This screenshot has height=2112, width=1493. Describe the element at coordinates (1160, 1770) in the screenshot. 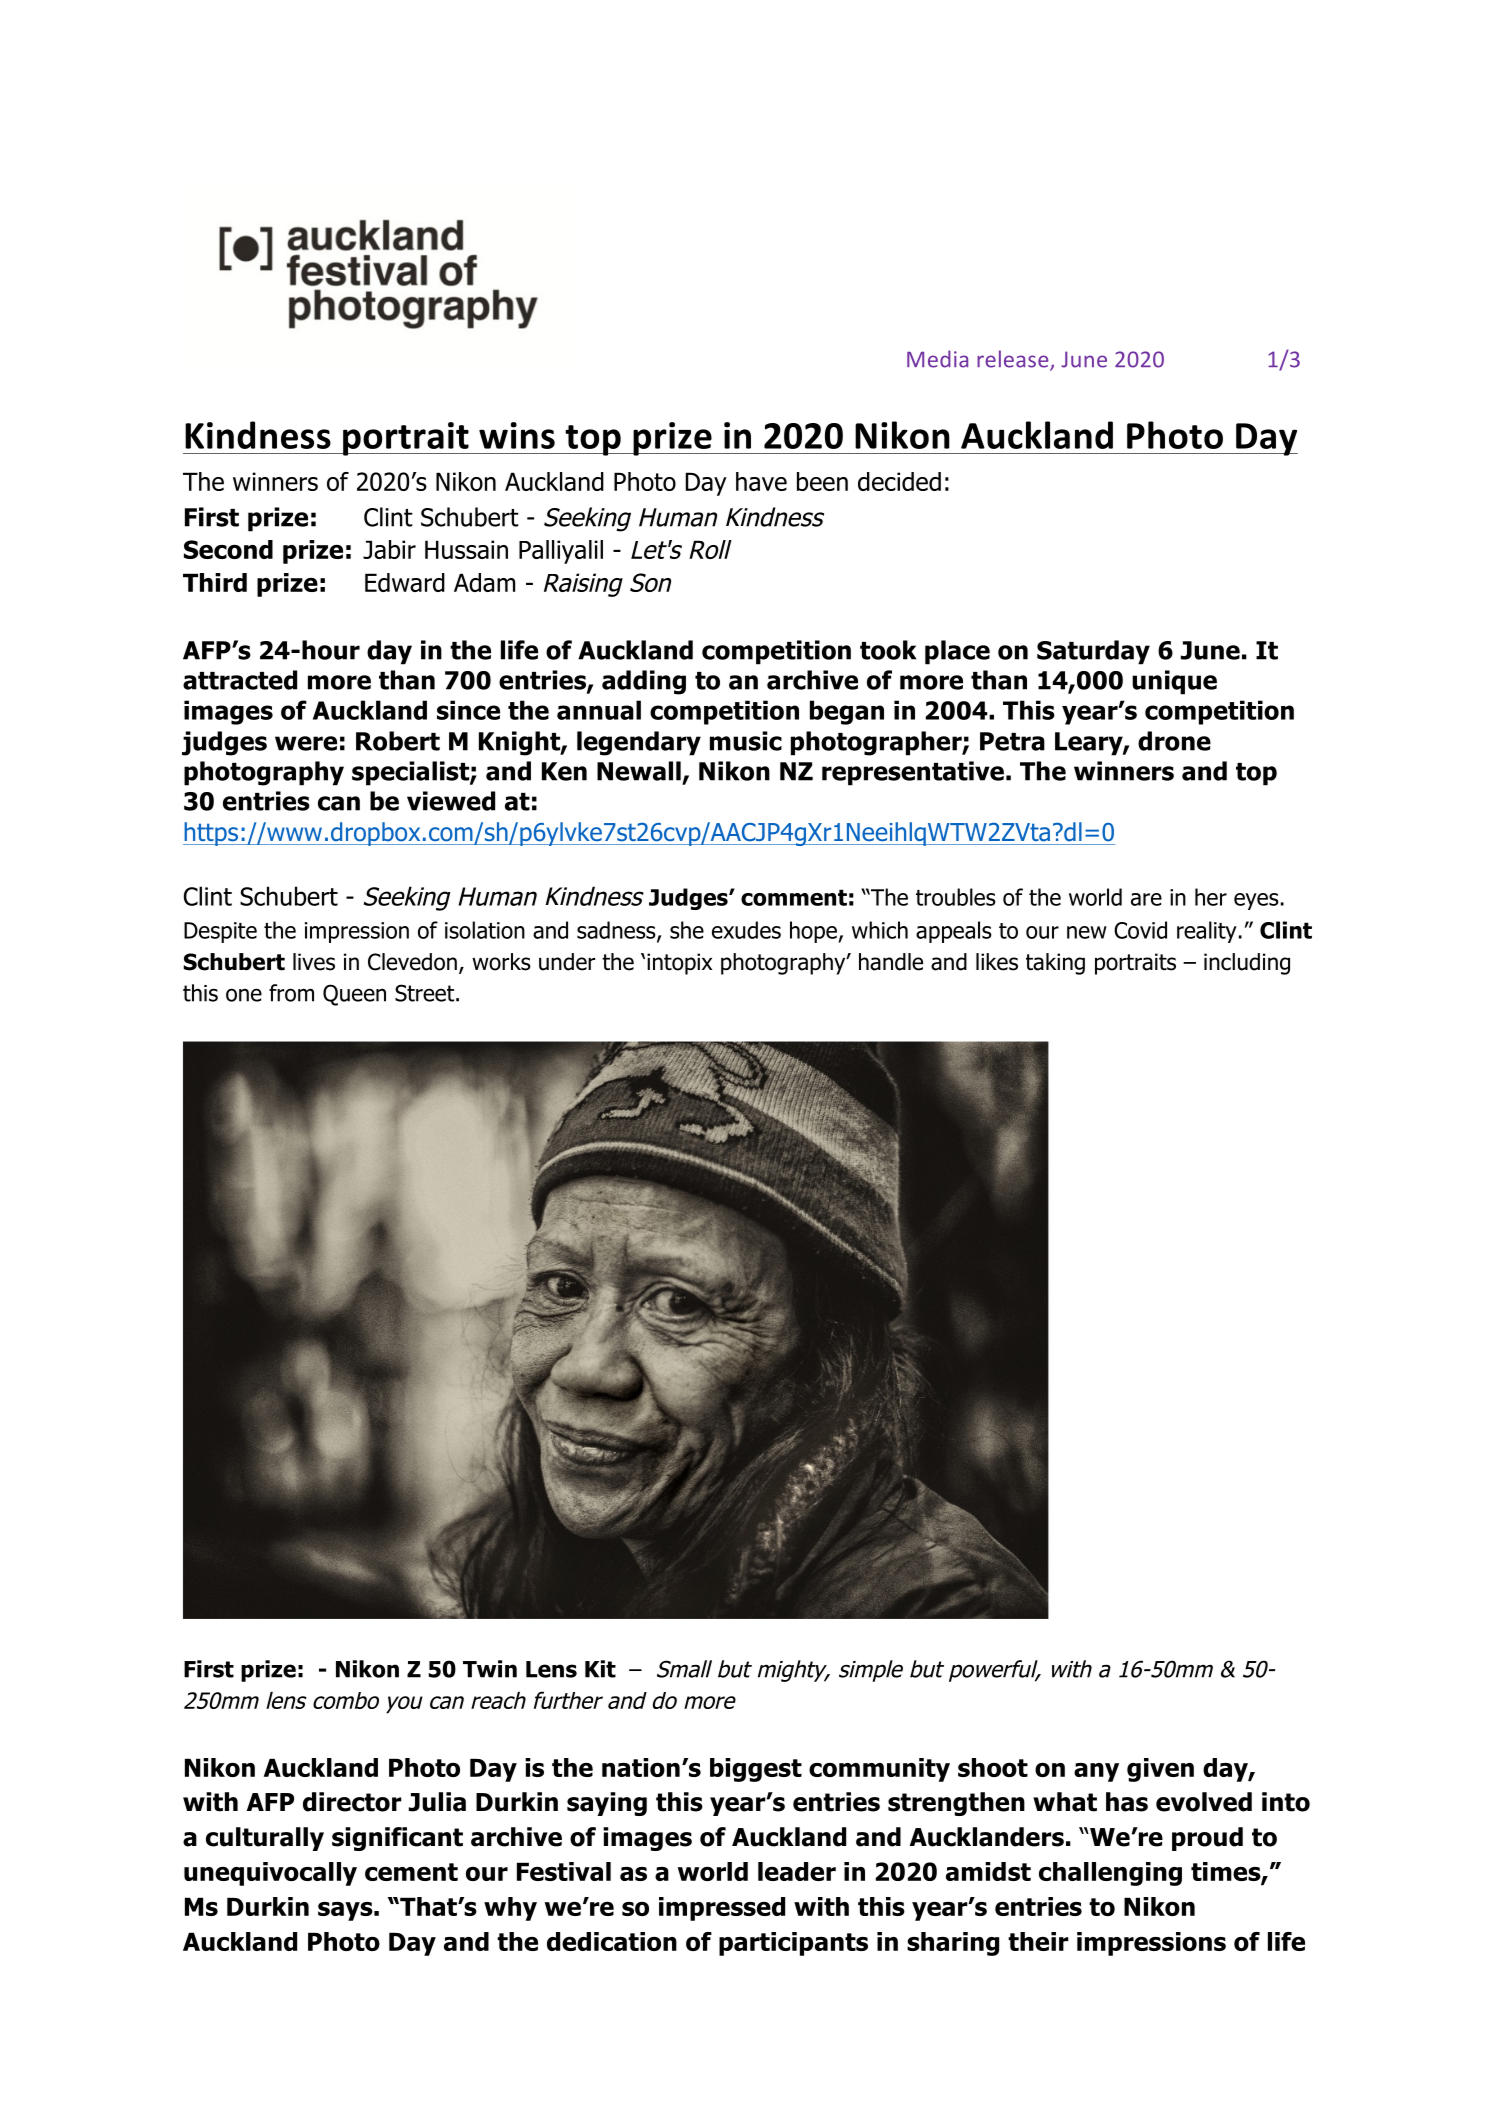

I see `given` at that location.
